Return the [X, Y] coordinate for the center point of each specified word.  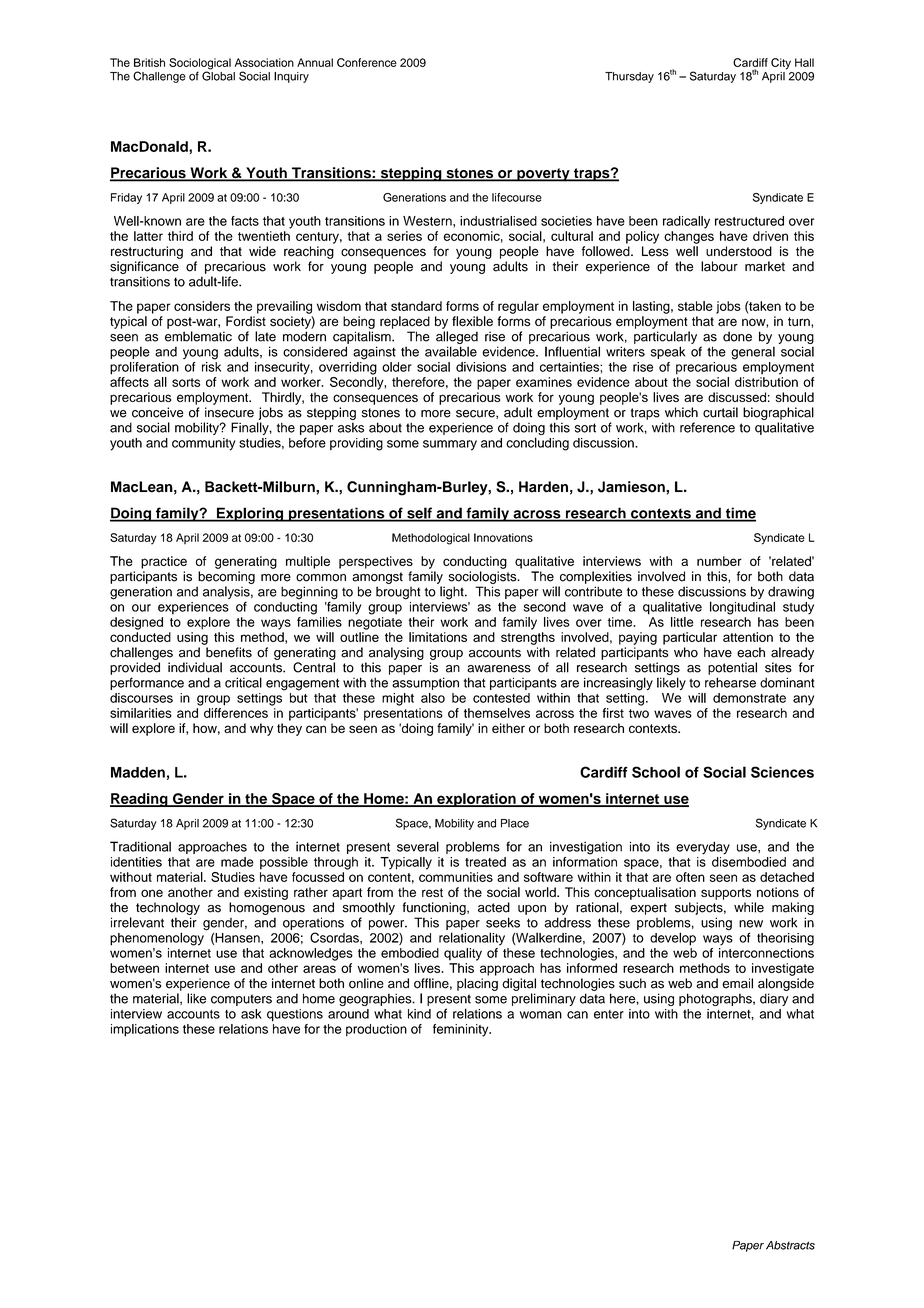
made [237, 862]
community [204, 444]
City [781, 64]
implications [145, 1030]
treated [485, 862]
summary [450, 445]
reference [707, 427]
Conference [367, 62]
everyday [703, 848]
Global [218, 75]
